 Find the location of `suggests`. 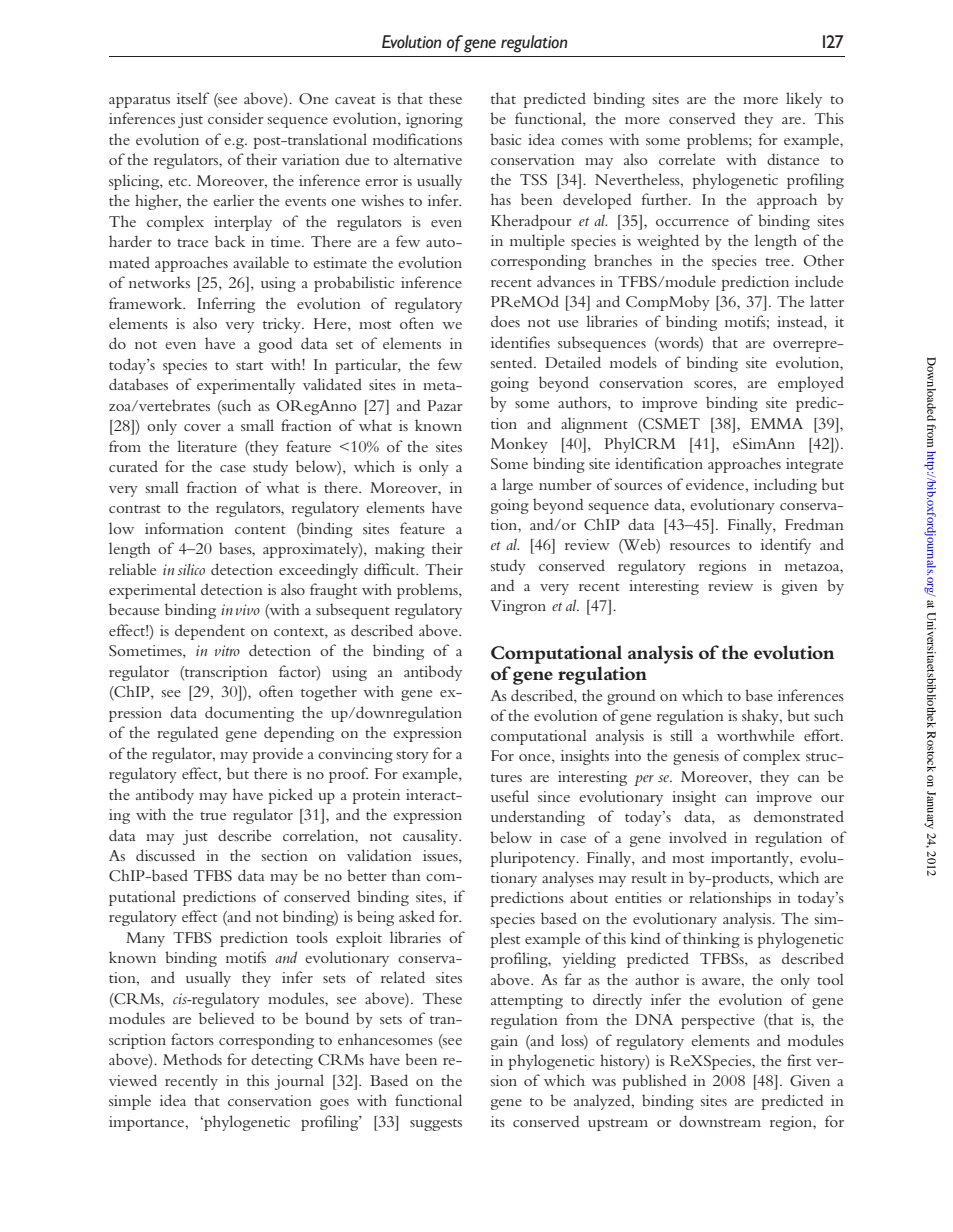

suggests is located at coordinates (436, 1125).
